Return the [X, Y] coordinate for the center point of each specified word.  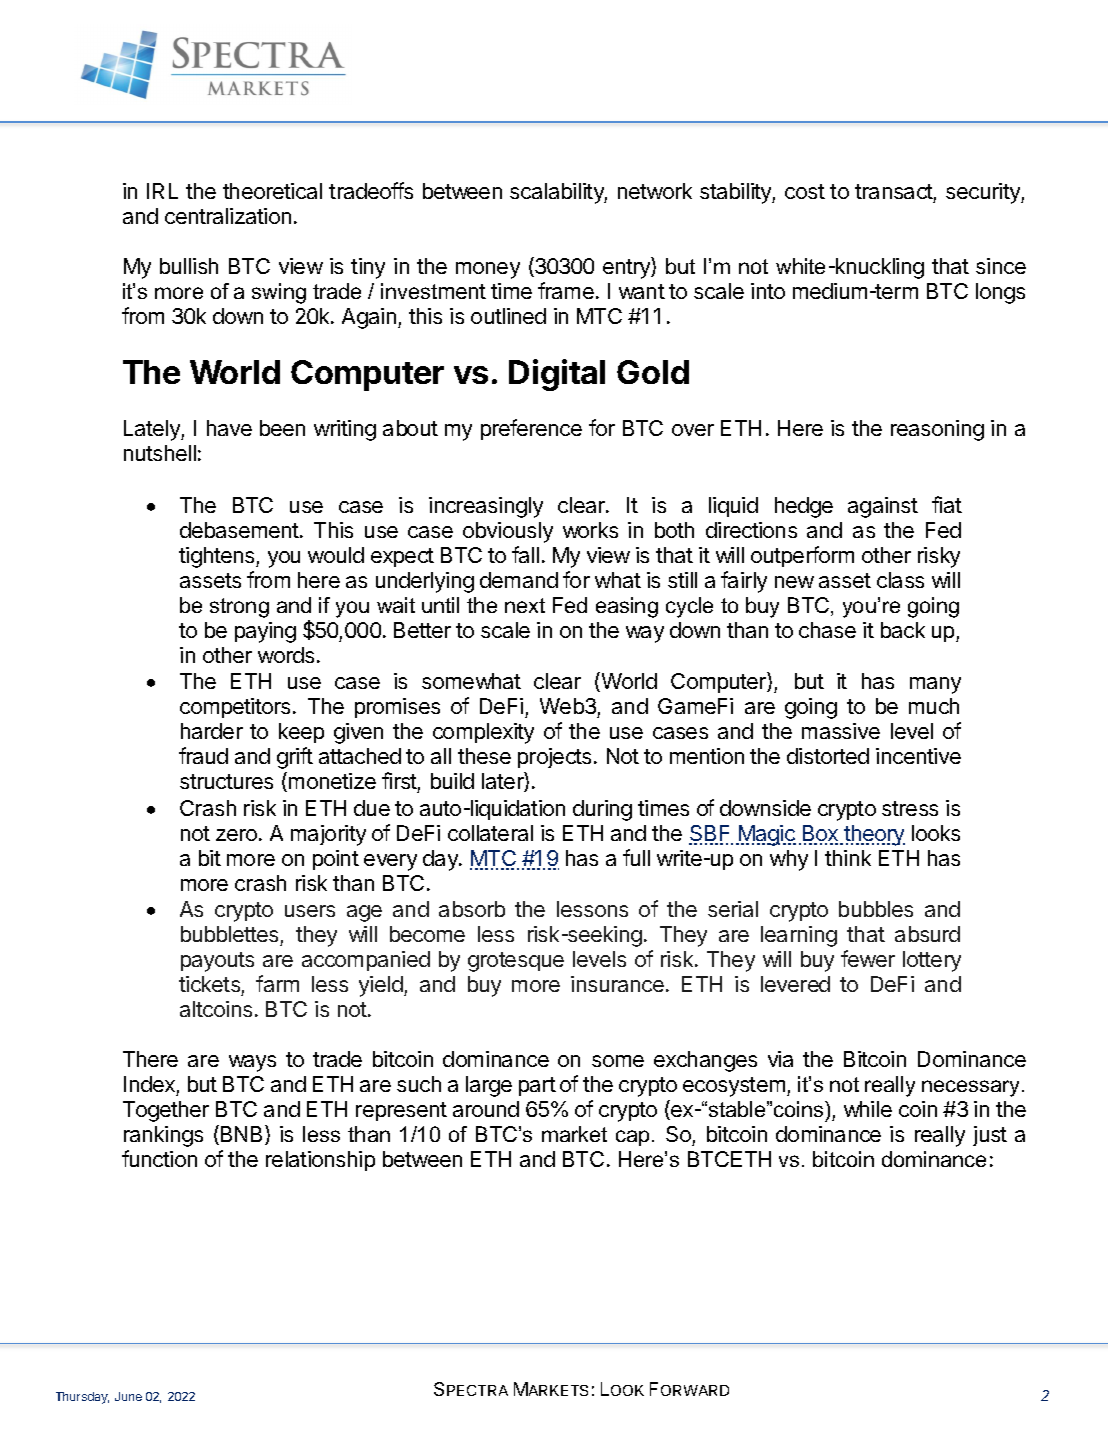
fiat [947, 504]
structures [226, 781]
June [128, 1396]
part [537, 1086]
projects [556, 758]
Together [166, 1111]
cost [805, 191]
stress [910, 808]
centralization [228, 216]
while [868, 1109]
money [488, 270]
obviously [508, 532]
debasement [240, 530]
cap [632, 1138]
